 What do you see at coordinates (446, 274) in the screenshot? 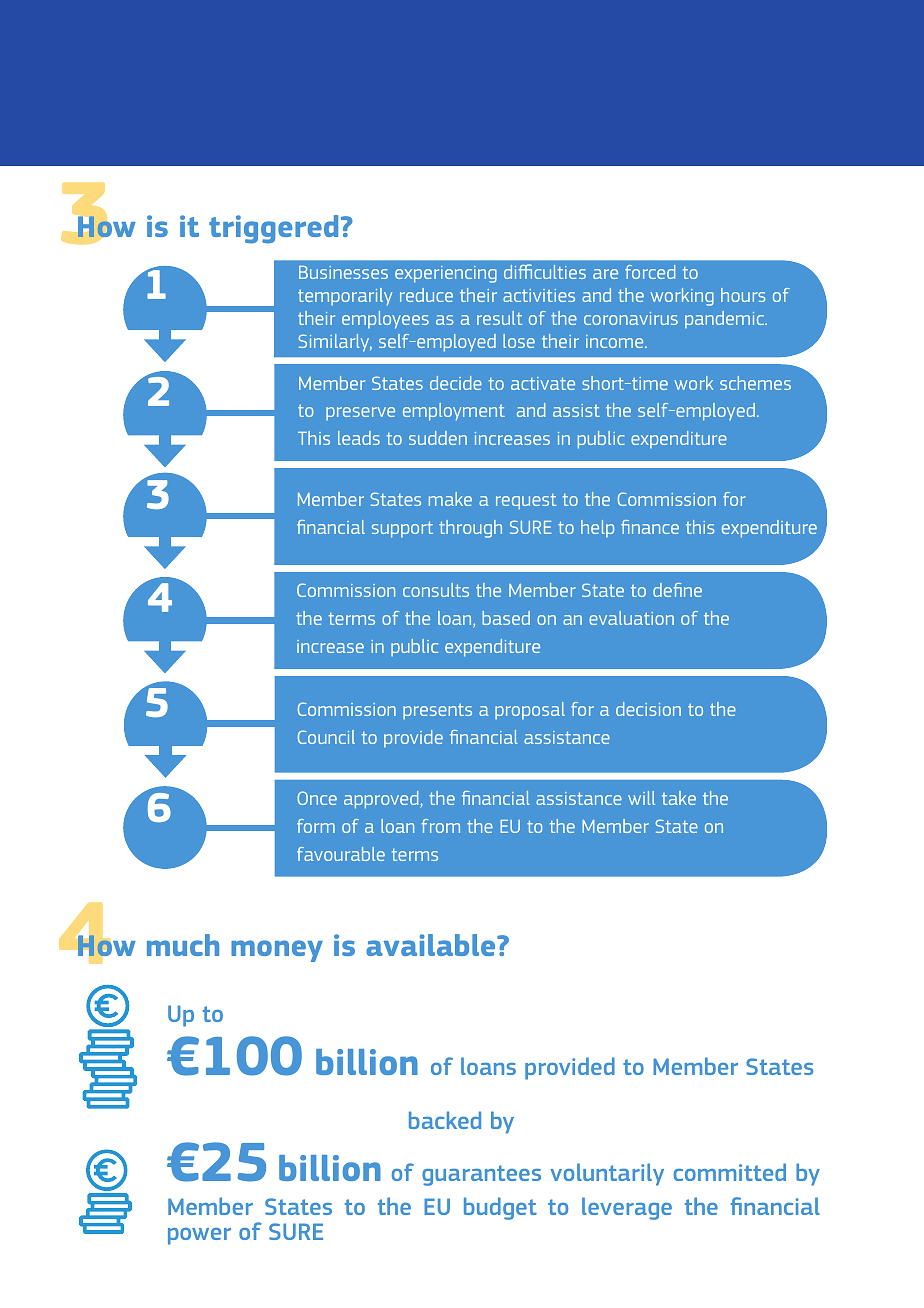
I see `experiencing` at bounding box center [446, 274].
